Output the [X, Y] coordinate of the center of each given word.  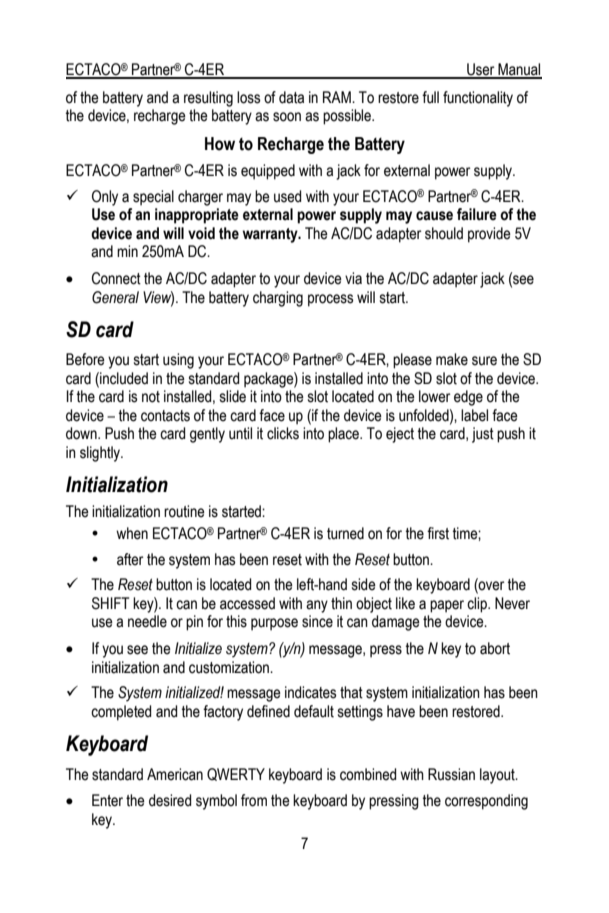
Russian [451, 774]
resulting [208, 99]
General [115, 297]
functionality [478, 99]
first [438, 533]
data [291, 97]
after [130, 559]
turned [345, 533]
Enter [107, 800]
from [254, 800]
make [452, 359]
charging [278, 299]
